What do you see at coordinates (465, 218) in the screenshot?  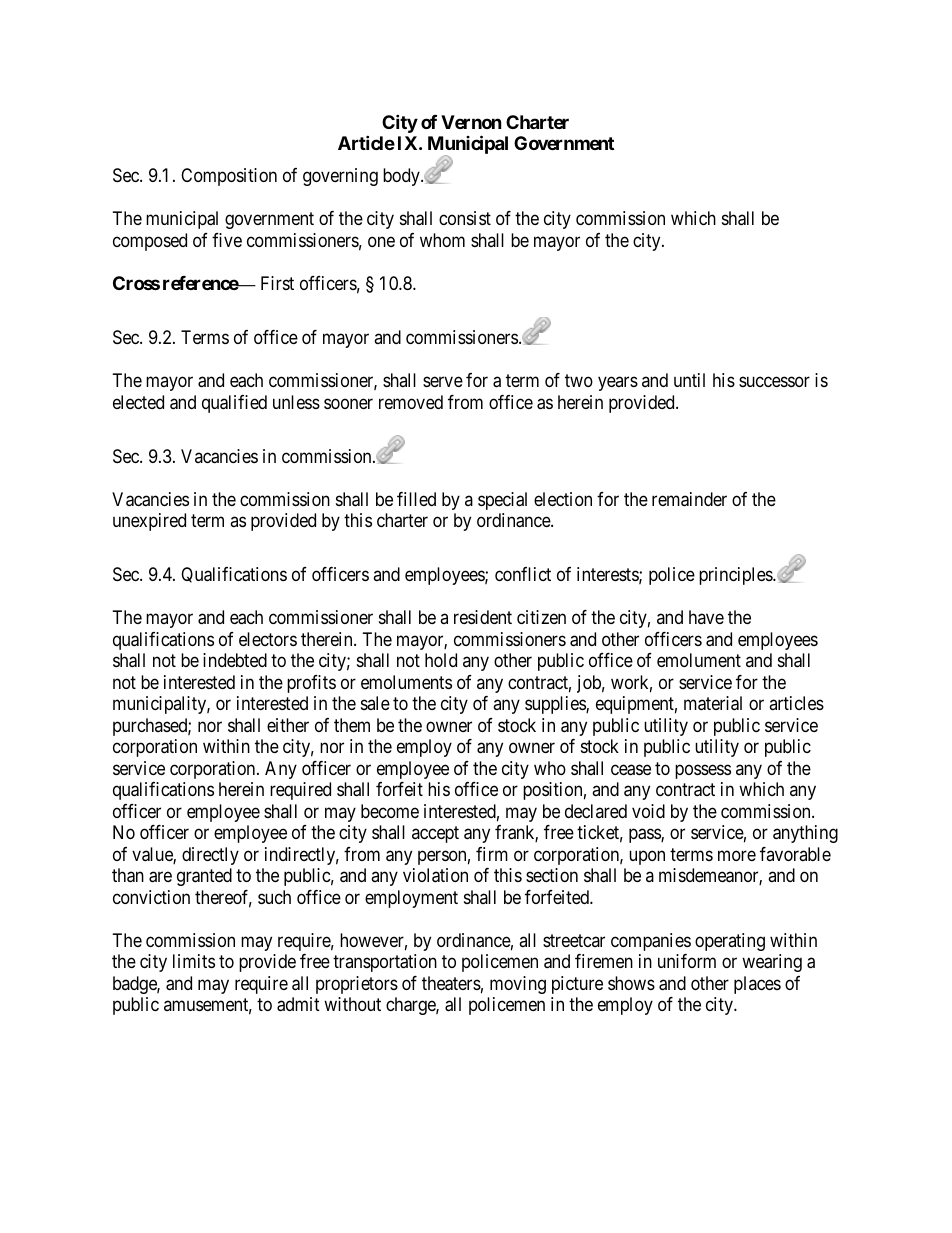 I see `consist` at bounding box center [465, 218].
